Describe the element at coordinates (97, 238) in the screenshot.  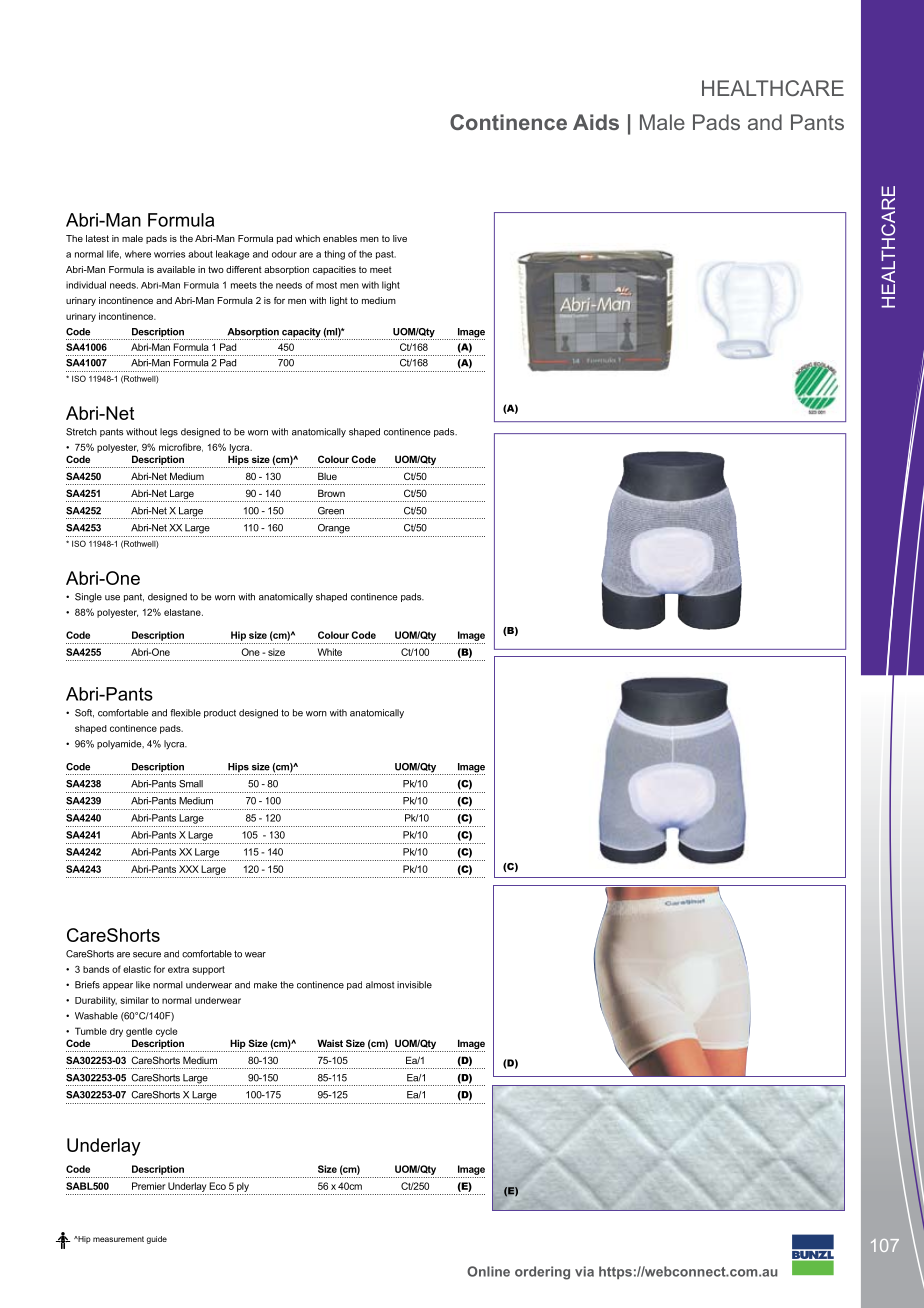
I see `latest` at that location.
